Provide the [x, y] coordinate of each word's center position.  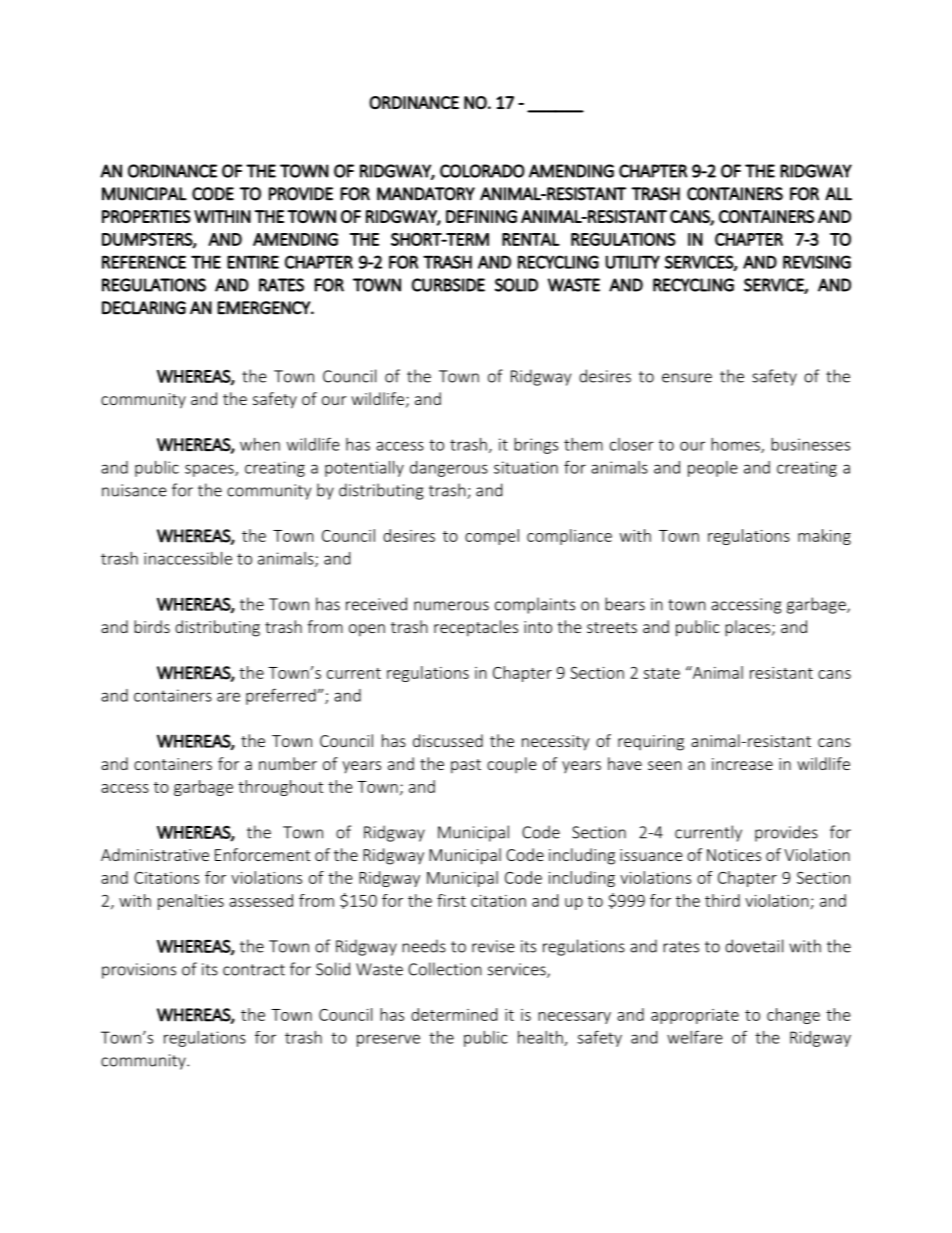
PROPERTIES [146, 216]
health [541, 1038]
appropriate [695, 1016]
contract [254, 970]
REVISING [817, 262]
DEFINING [481, 216]
